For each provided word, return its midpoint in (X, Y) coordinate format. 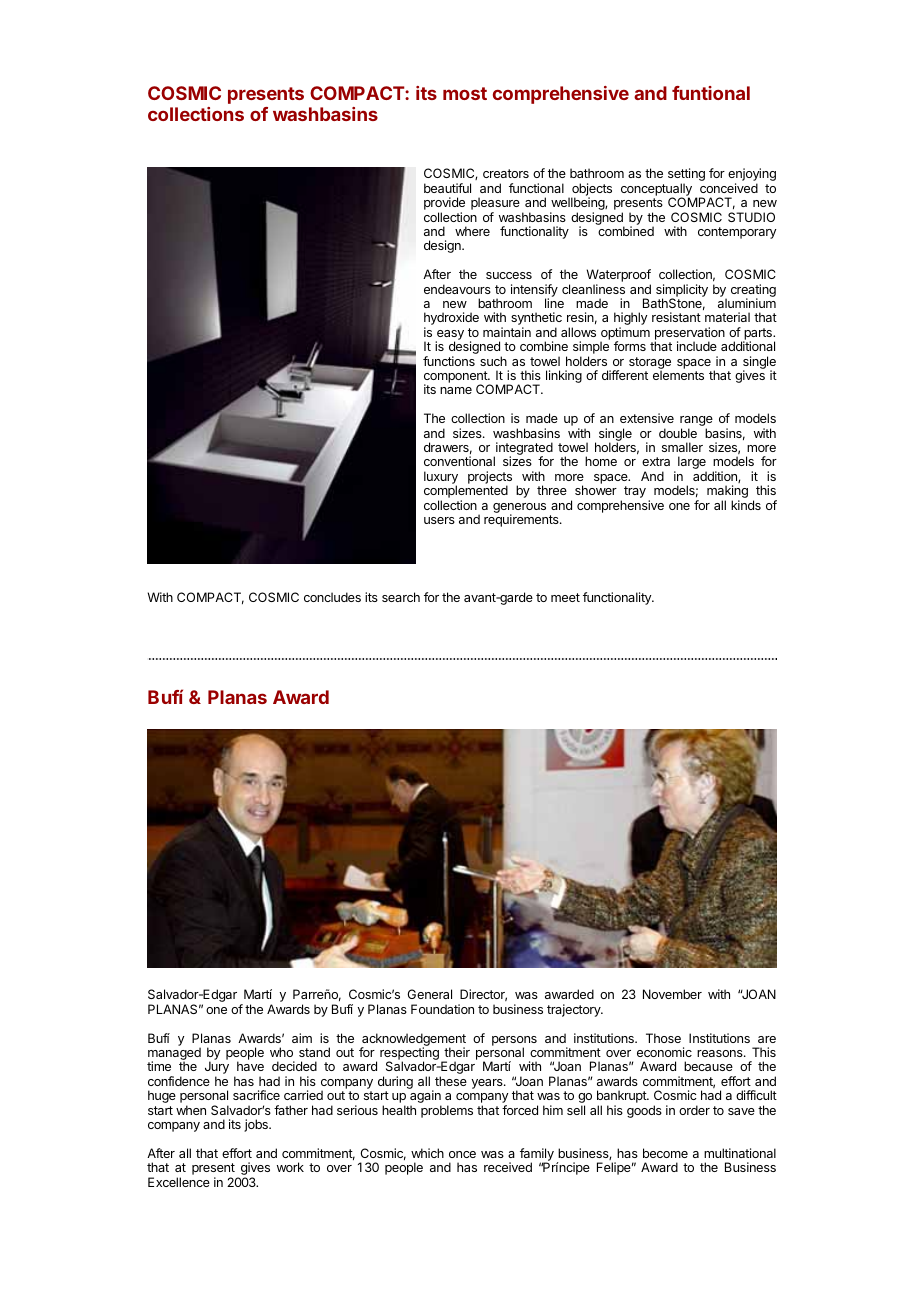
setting (686, 176)
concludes (332, 597)
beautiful (447, 188)
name (456, 390)
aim (302, 1038)
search (401, 597)
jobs (257, 1125)
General (429, 994)
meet (565, 597)
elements (678, 375)
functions (449, 361)
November (672, 994)
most (465, 93)
